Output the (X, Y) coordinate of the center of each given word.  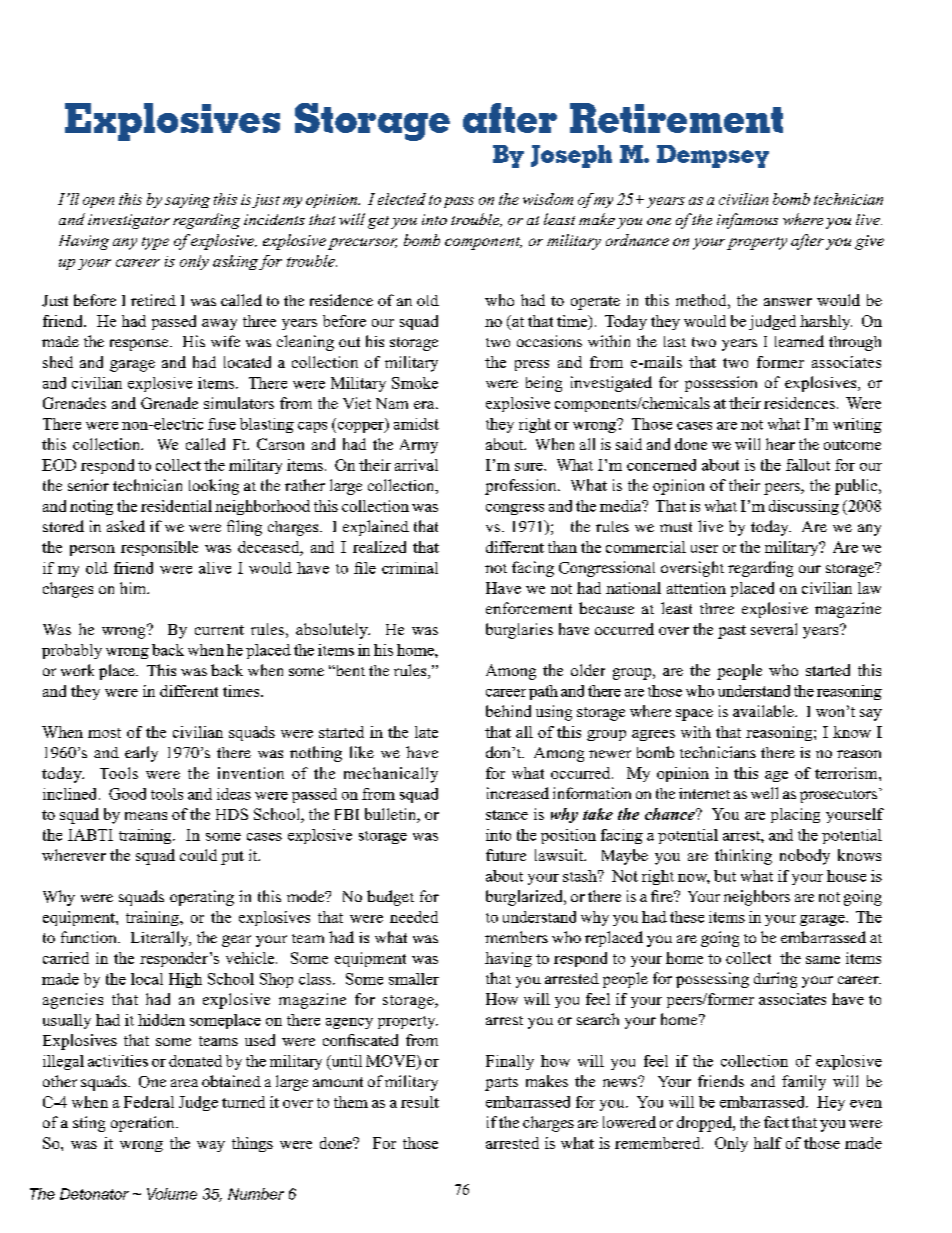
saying (187, 201)
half (768, 1143)
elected (402, 199)
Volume (172, 1194)
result (420, 1102)
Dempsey (713, 156)
